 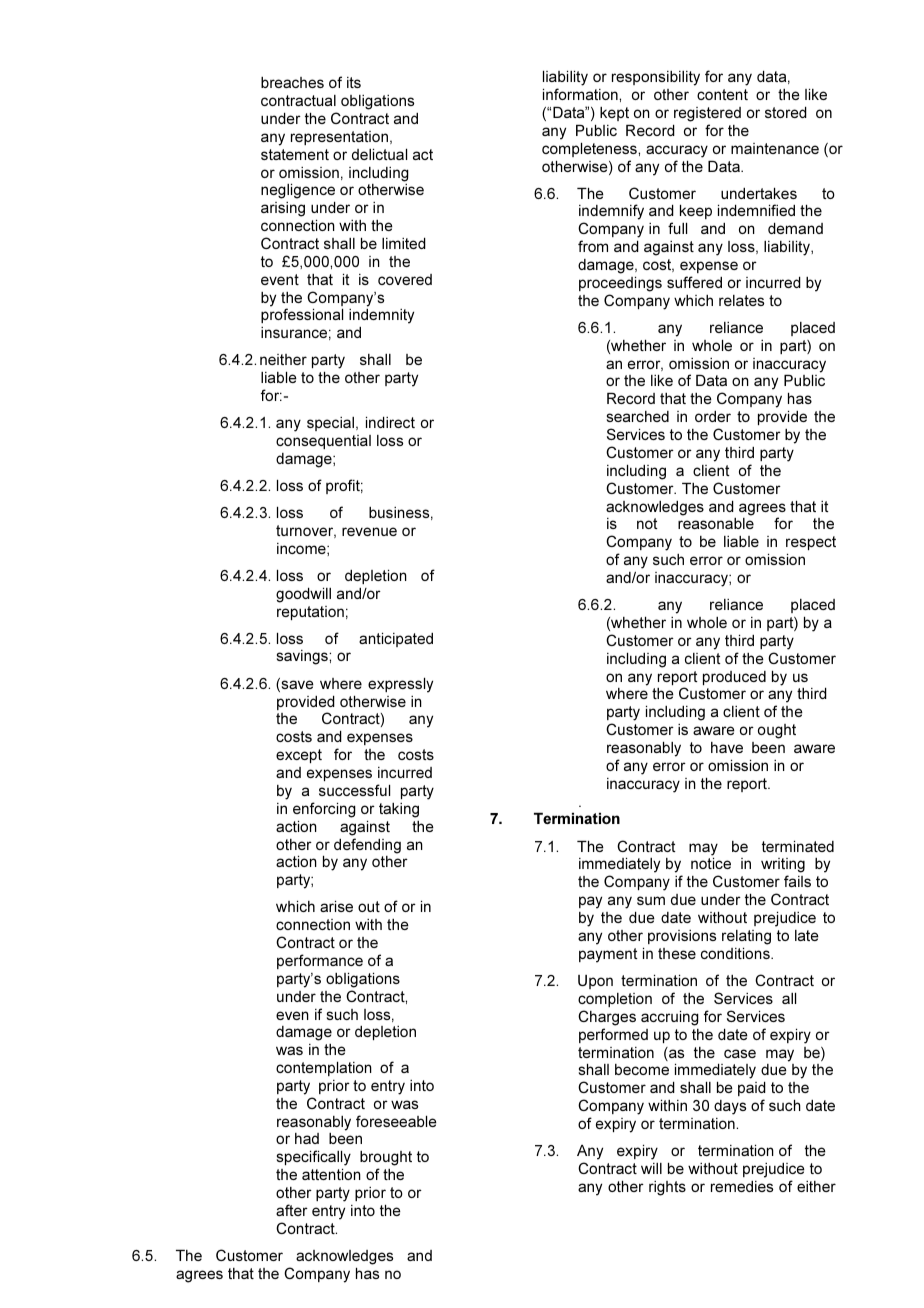 What do you see at coordinates (716, 523) in the page?
I see `reasonable` at bounding box center [716, 523].
